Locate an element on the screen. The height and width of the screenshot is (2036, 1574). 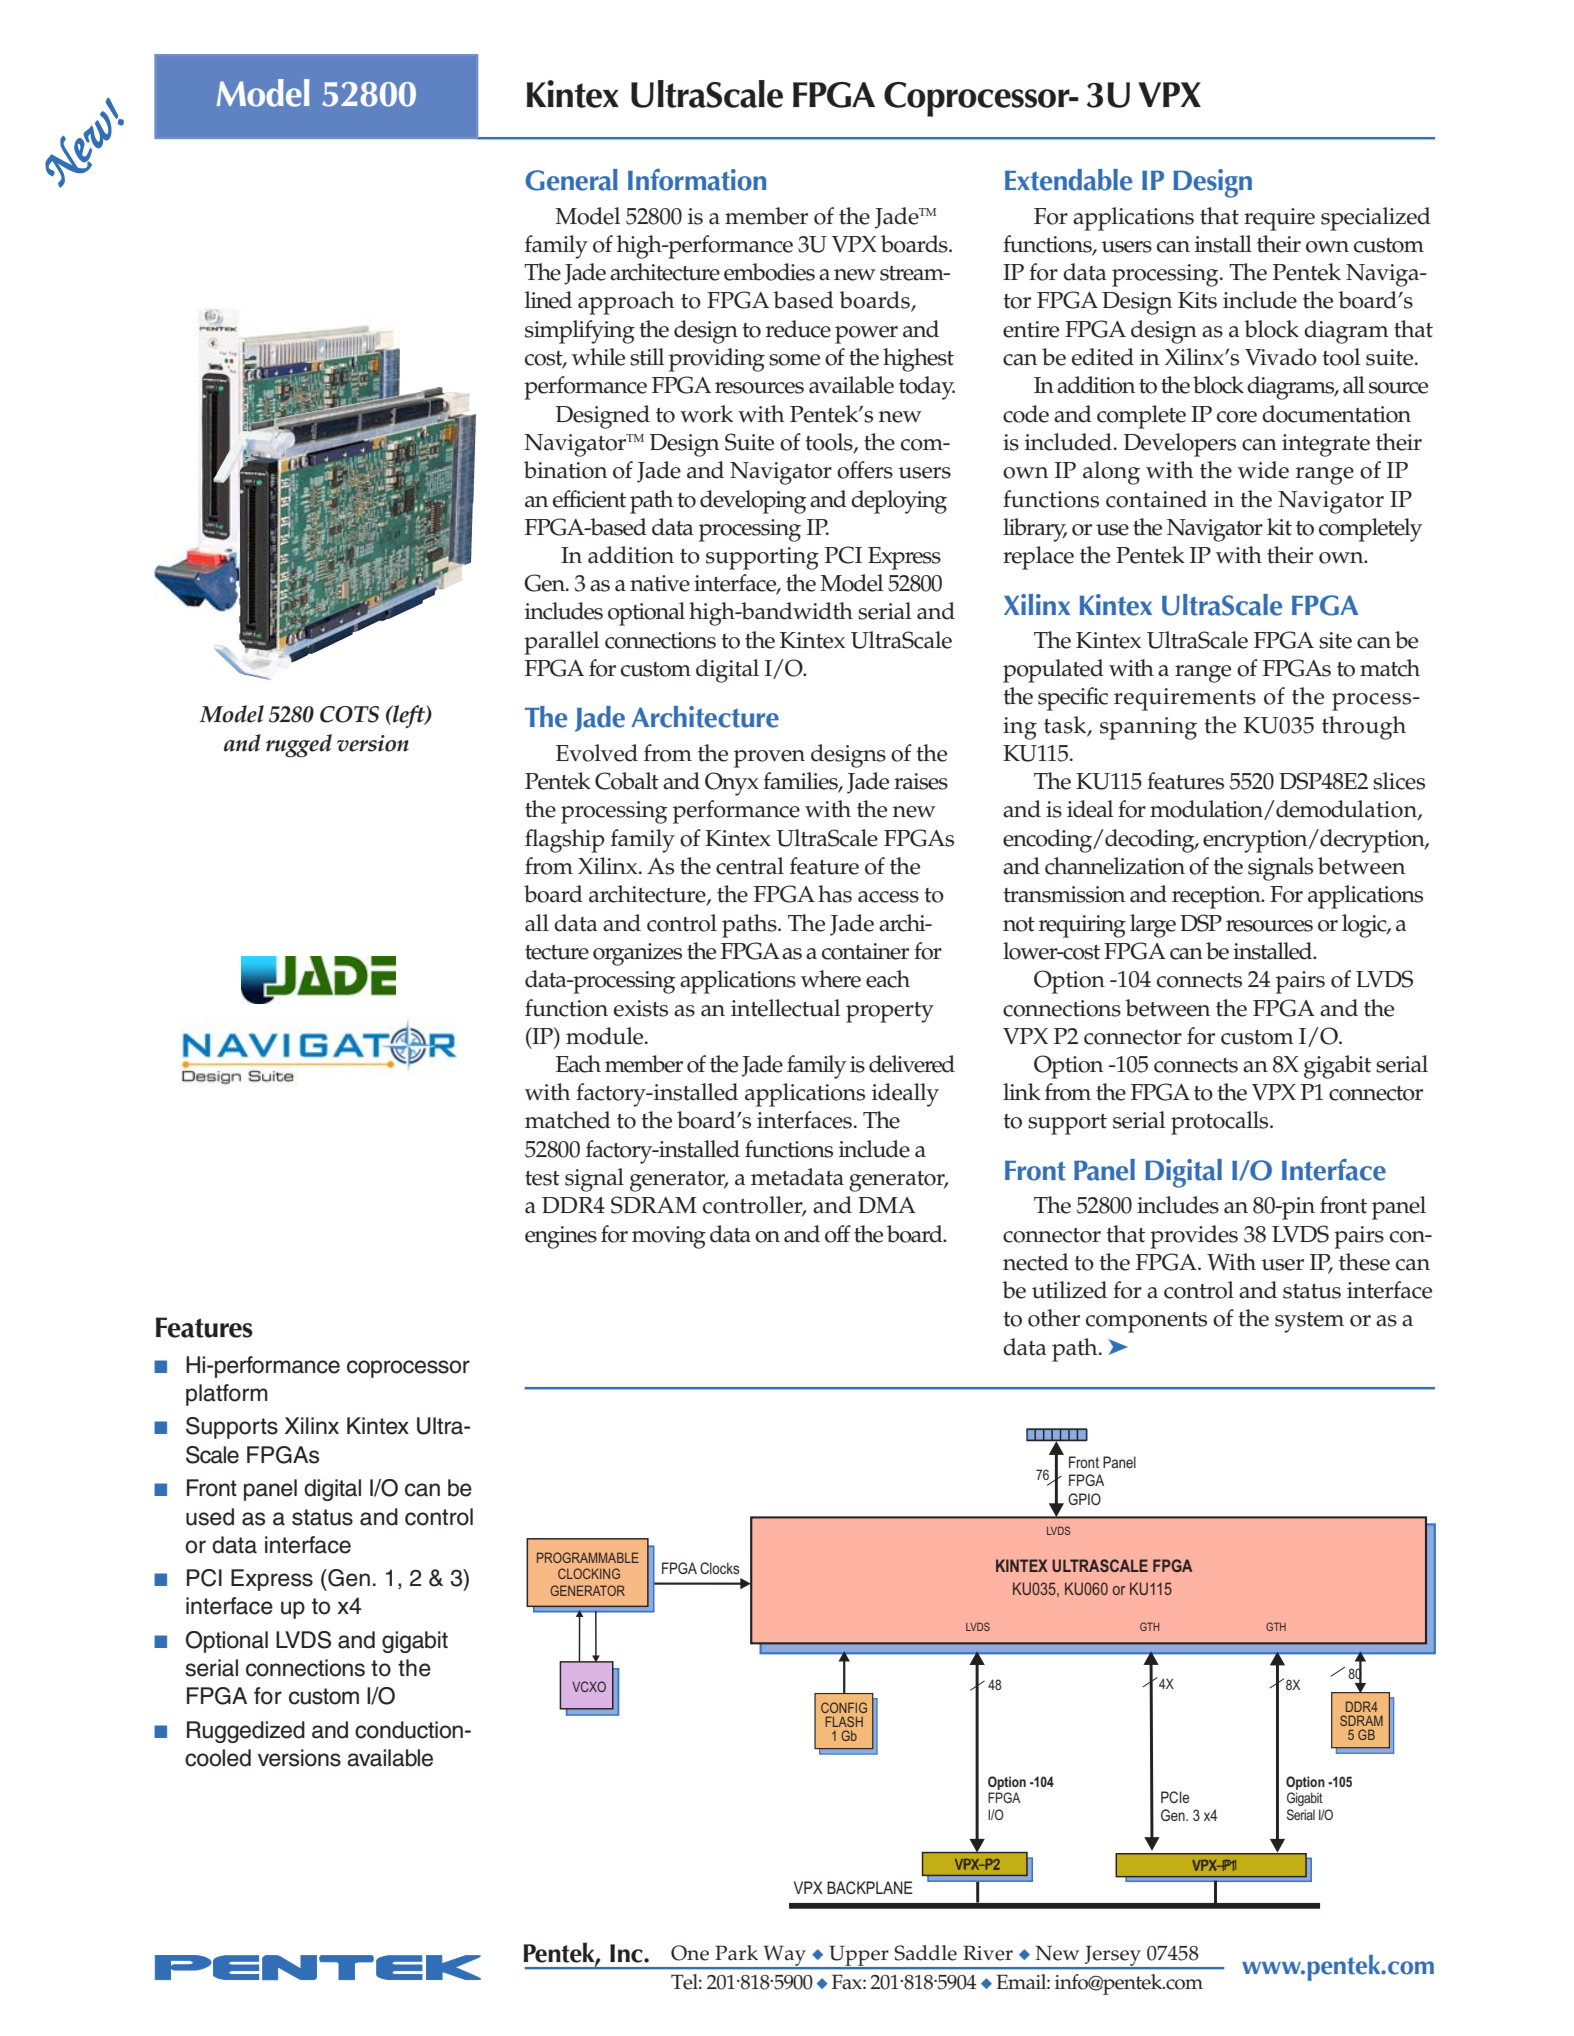
intellectual is located at coordinates (786, 1008).
